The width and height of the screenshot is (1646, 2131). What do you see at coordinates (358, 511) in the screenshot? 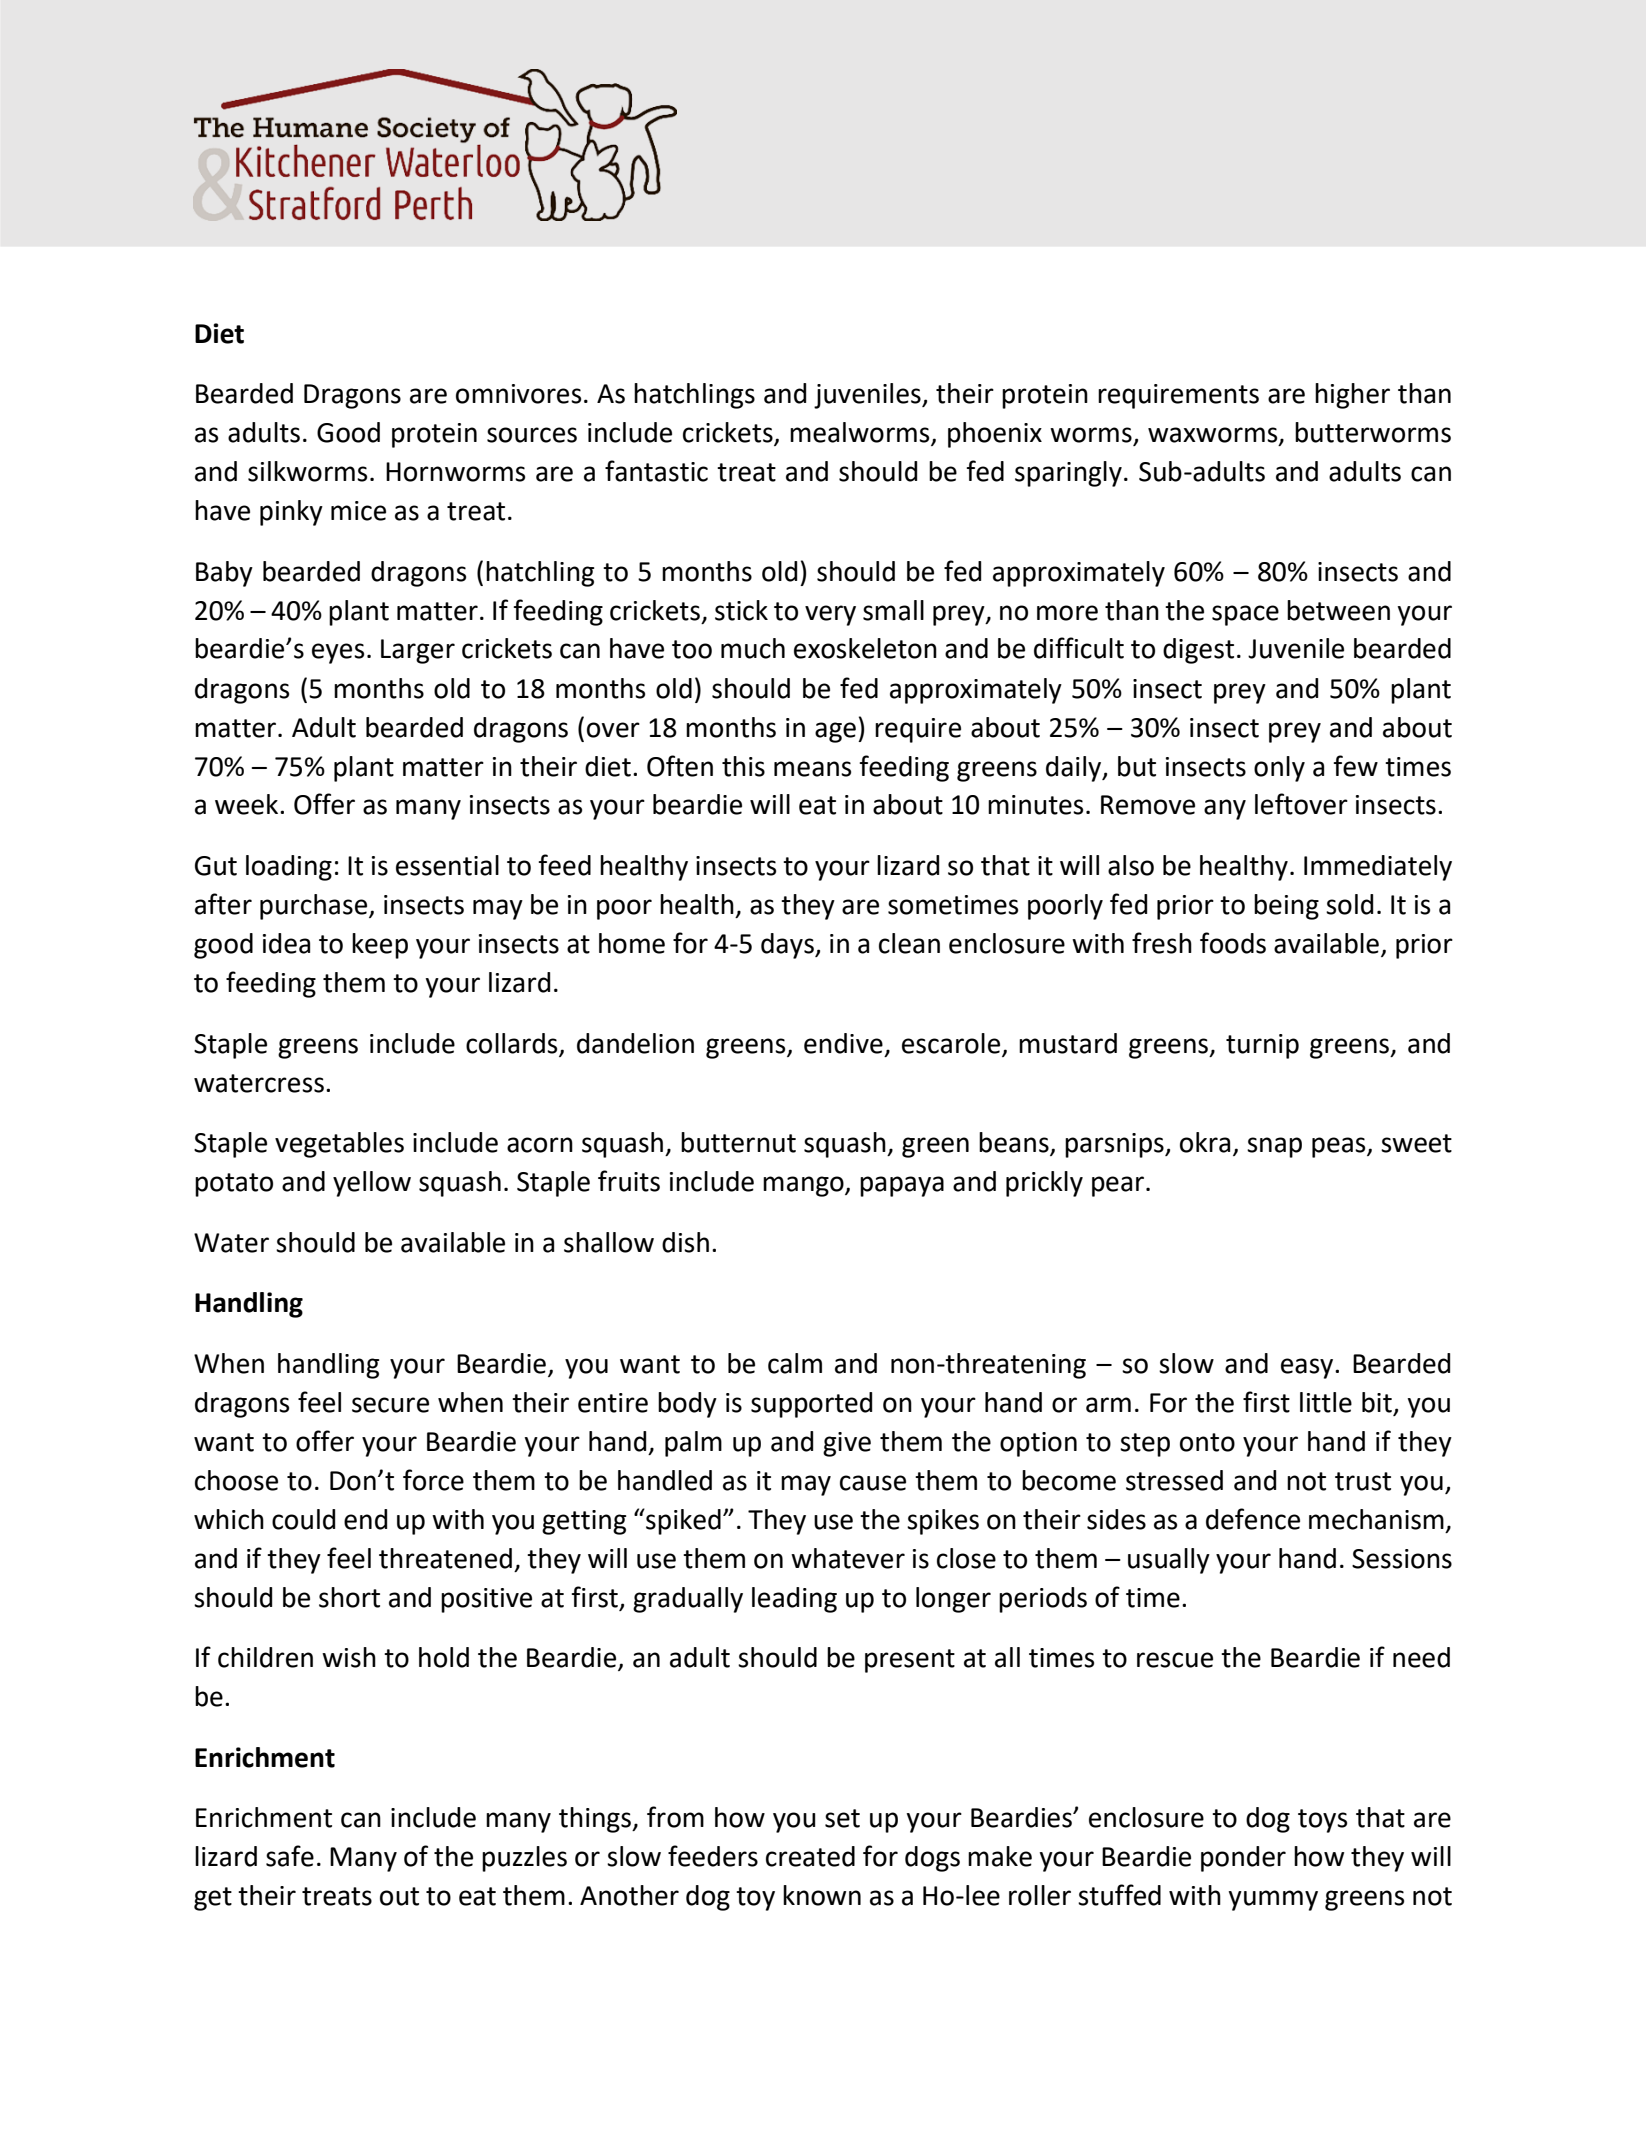
I see `mice` at bounding box center [358, 511].
